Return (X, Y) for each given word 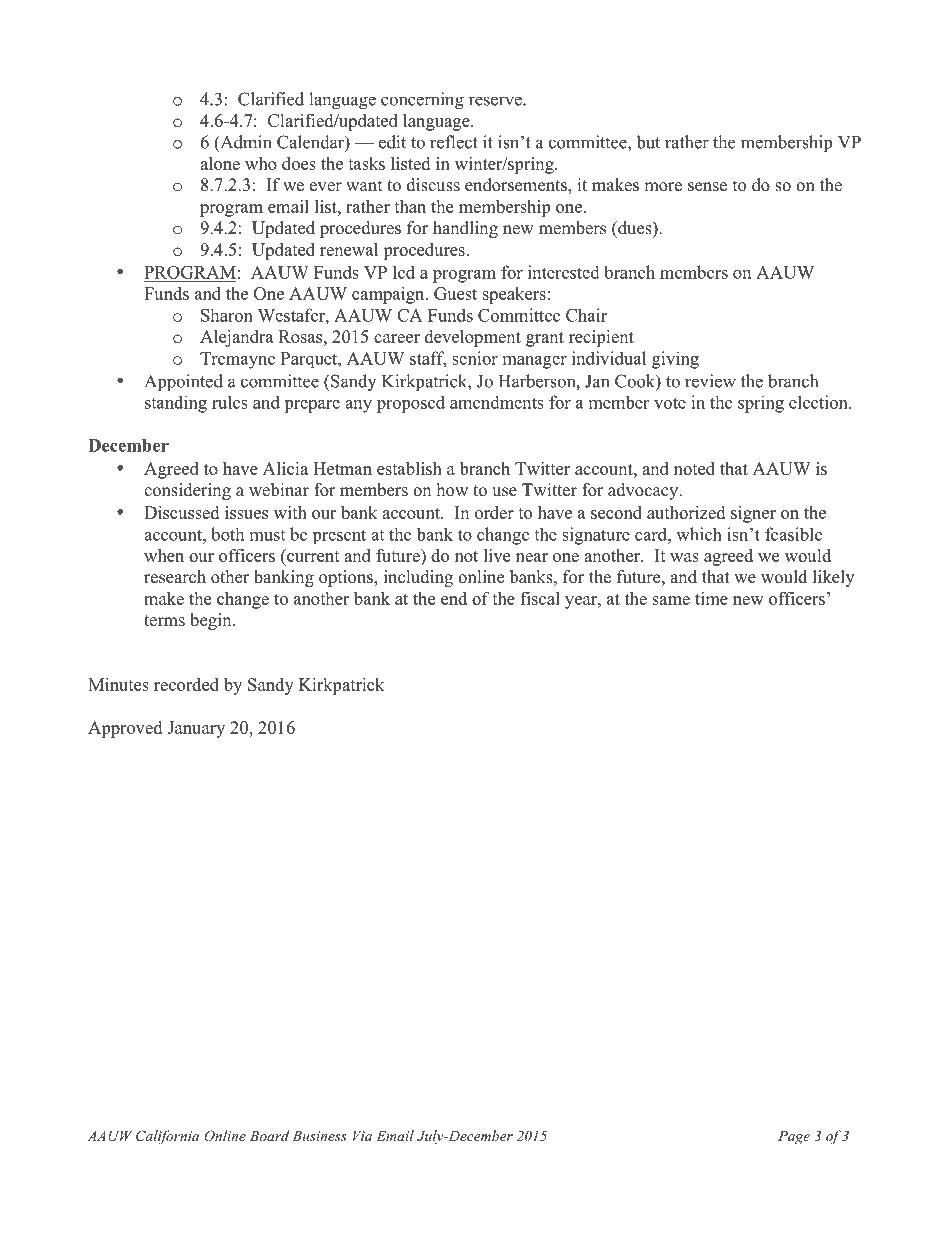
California (167, 1137)
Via (362, 1136)
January (196, 729)
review (710, 381)
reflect (454, 142)
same (671, 600)
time (711, 598)
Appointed (183, 383)
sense (707, 187)
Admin (245, 143)
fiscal (540, 598)
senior (475, 358)
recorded (186, 684)
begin (212, 621)
